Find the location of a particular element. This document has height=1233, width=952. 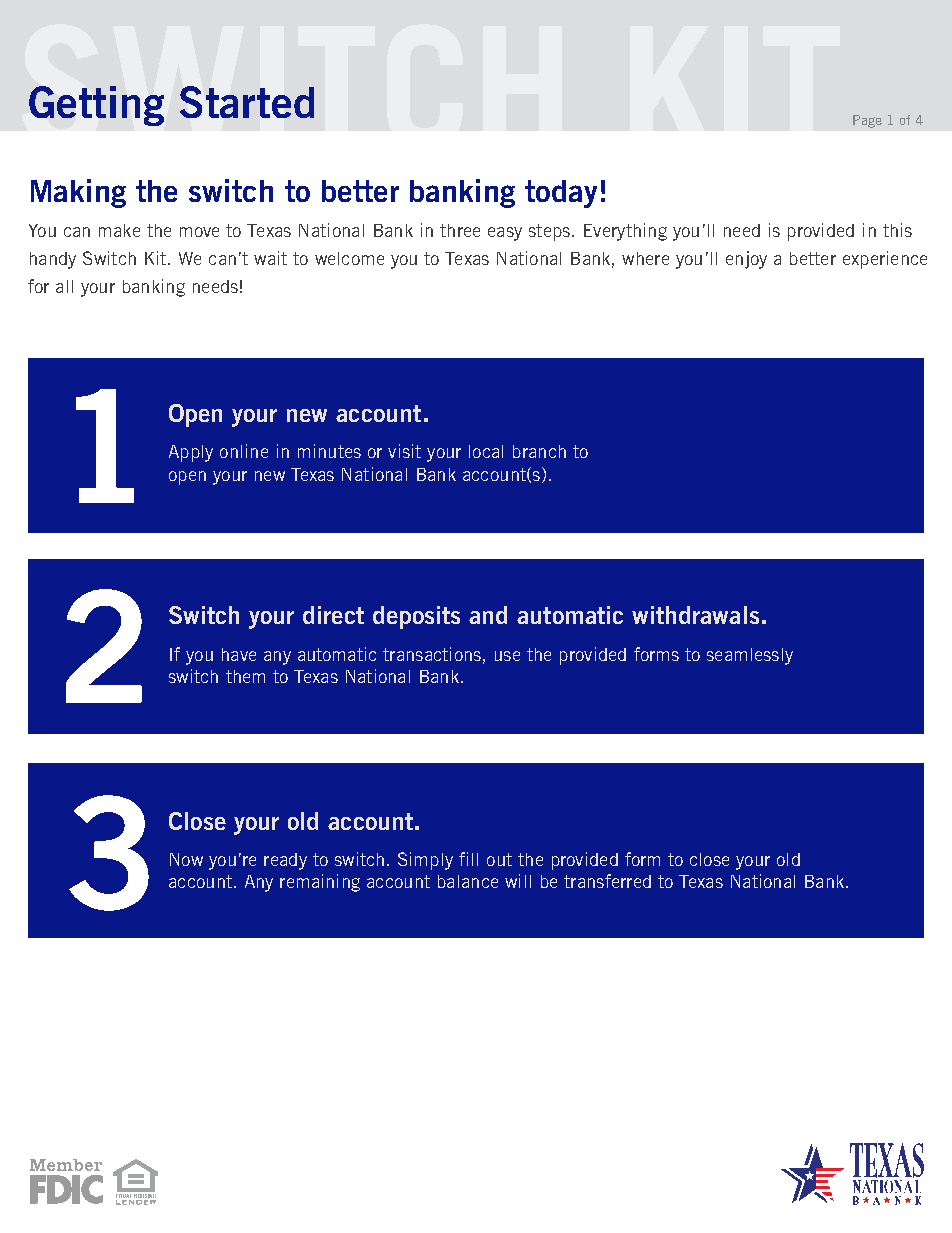

have is located at coordinates (239, 654).
